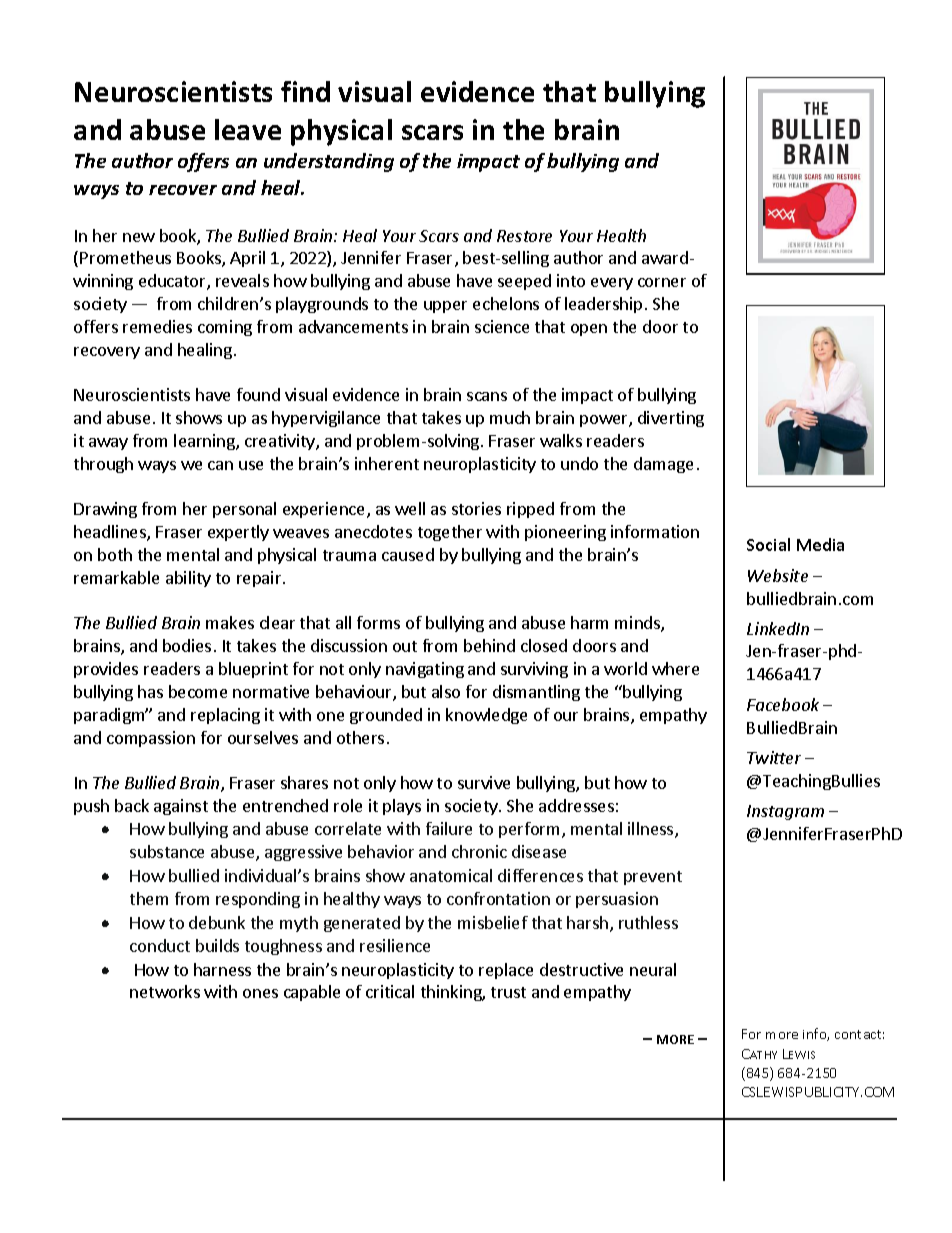  Describe the element at coordinates (248, 129) in the image. I see `leave` at that location.
